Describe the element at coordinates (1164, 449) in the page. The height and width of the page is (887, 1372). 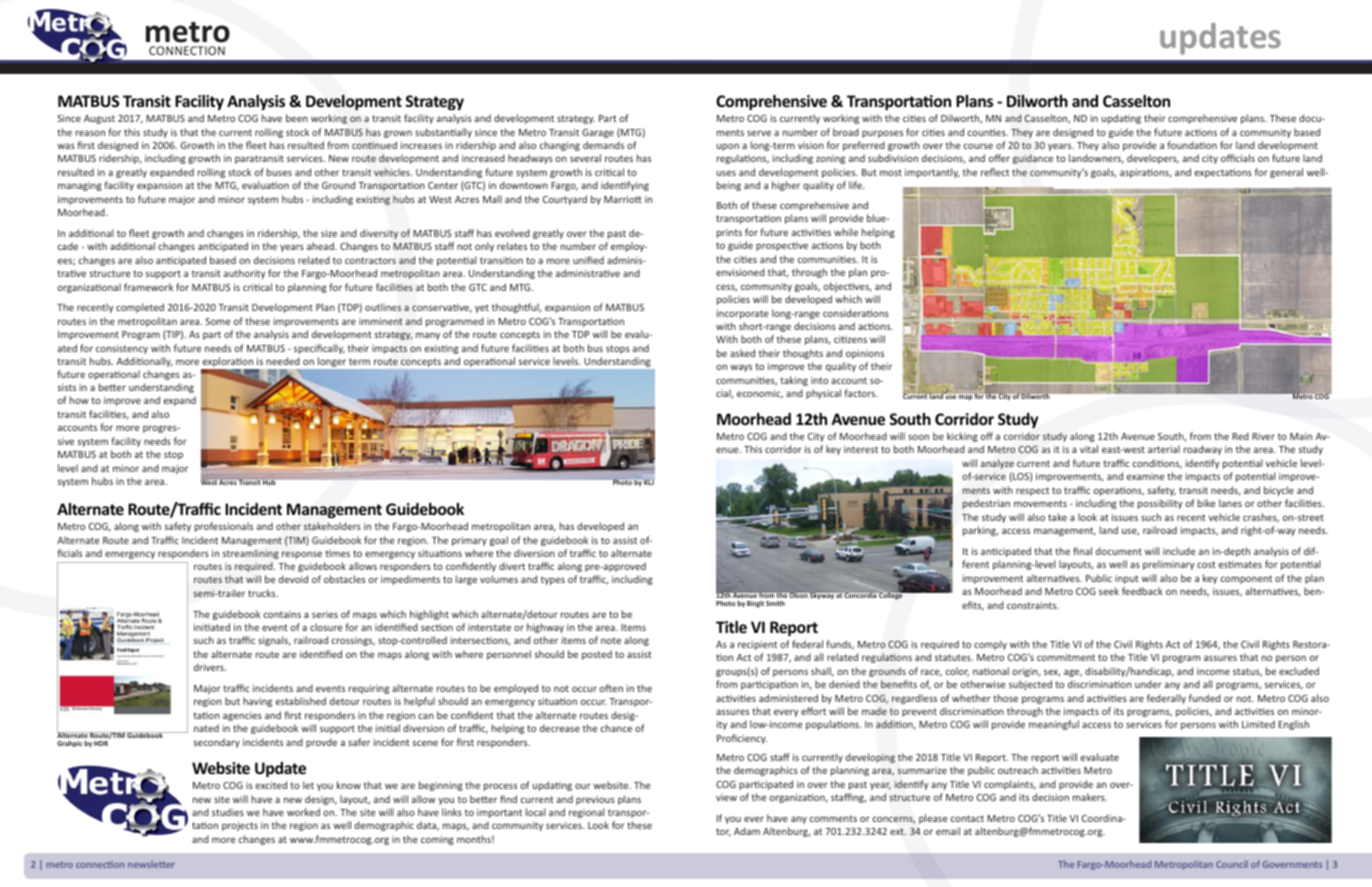
I see `arterial` at that location.
